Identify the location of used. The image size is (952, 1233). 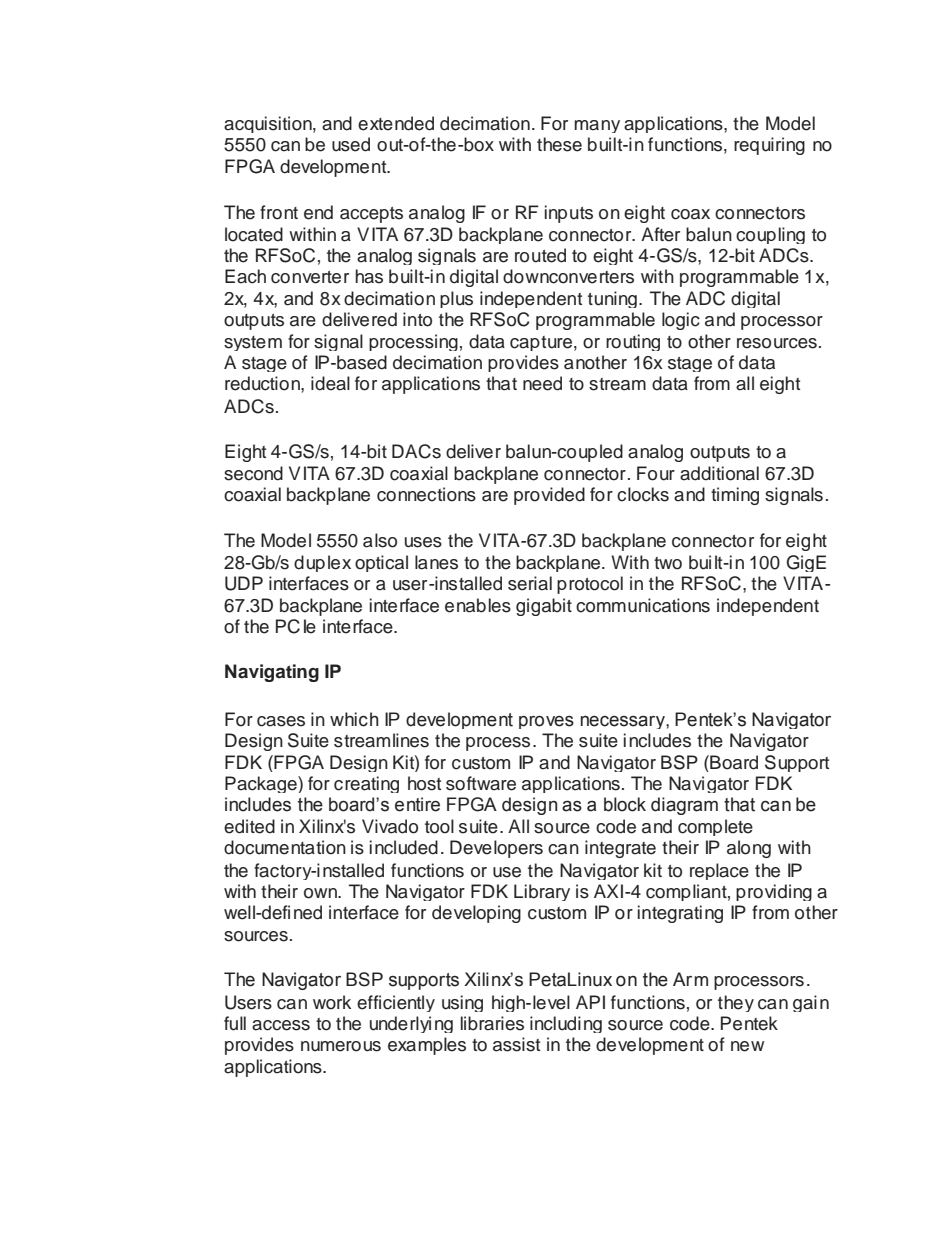
(351, 144).
